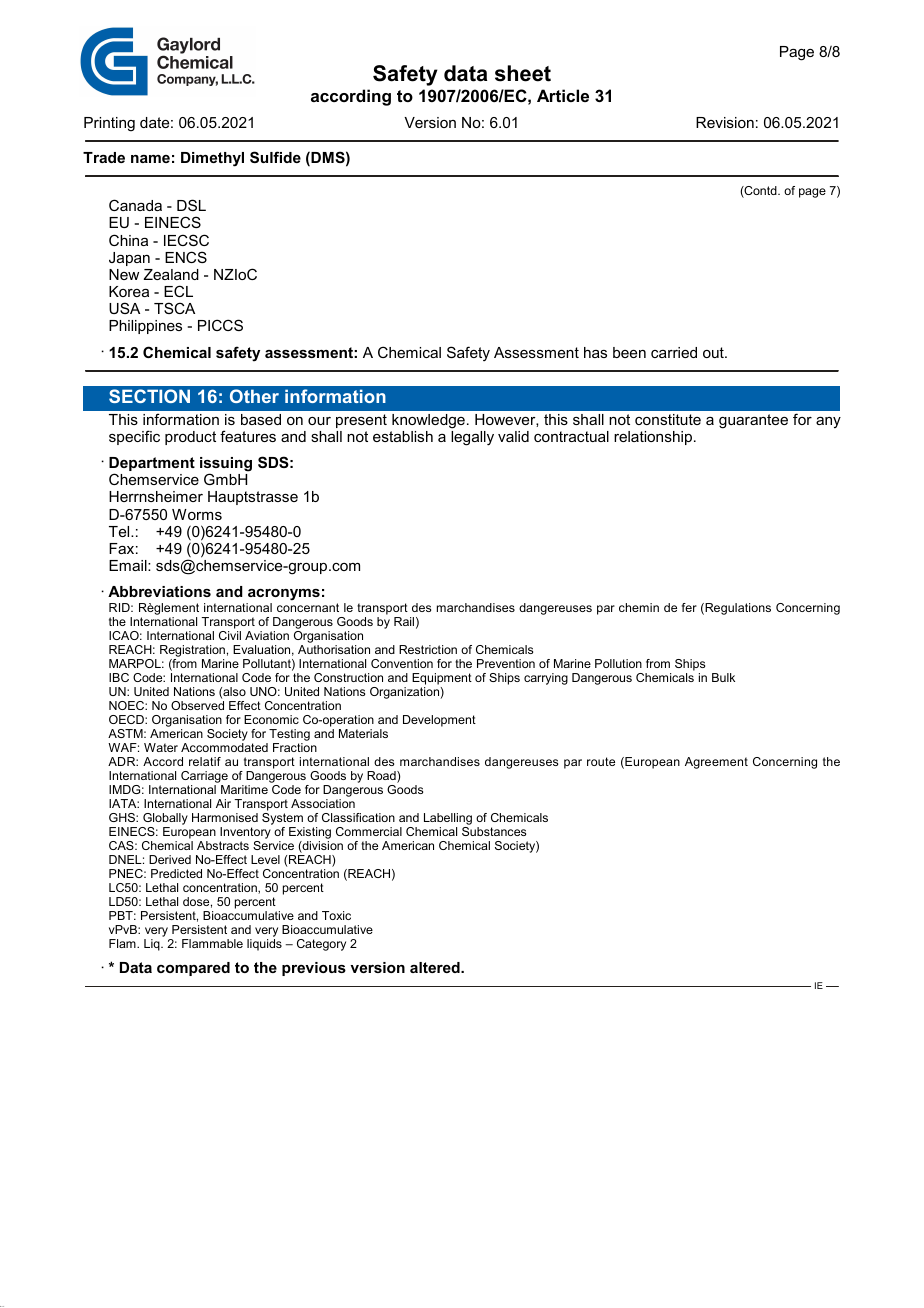  I want to click on guarantee, so click(753, 421).
